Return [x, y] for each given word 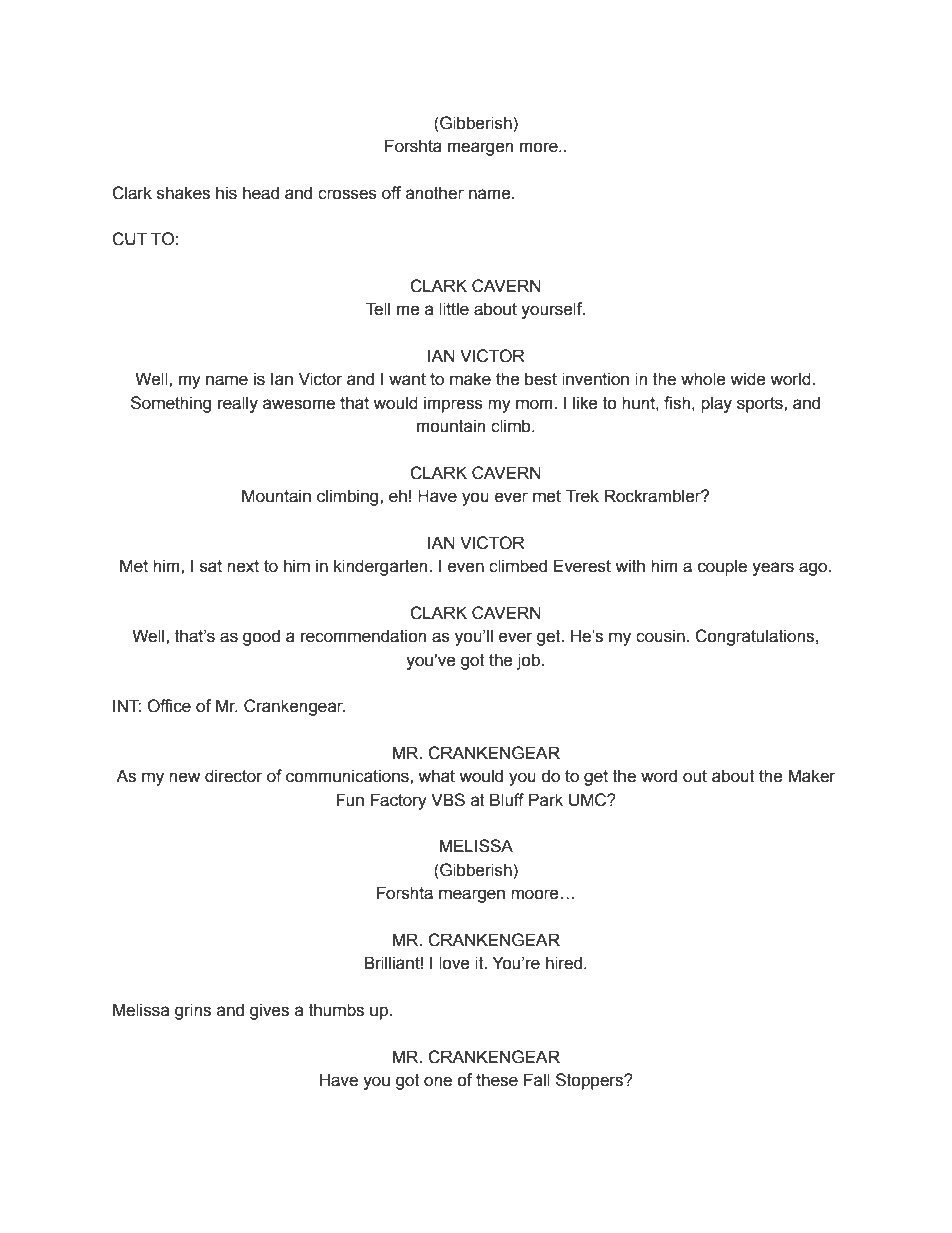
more [540, 147]
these [497, 1080]
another [435, 193]
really [238, 404]
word [659, 776]
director [234, 776]
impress [453, 404]
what [436, 776]
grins [193, 1011]
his [226, 193]
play [716, 404]
